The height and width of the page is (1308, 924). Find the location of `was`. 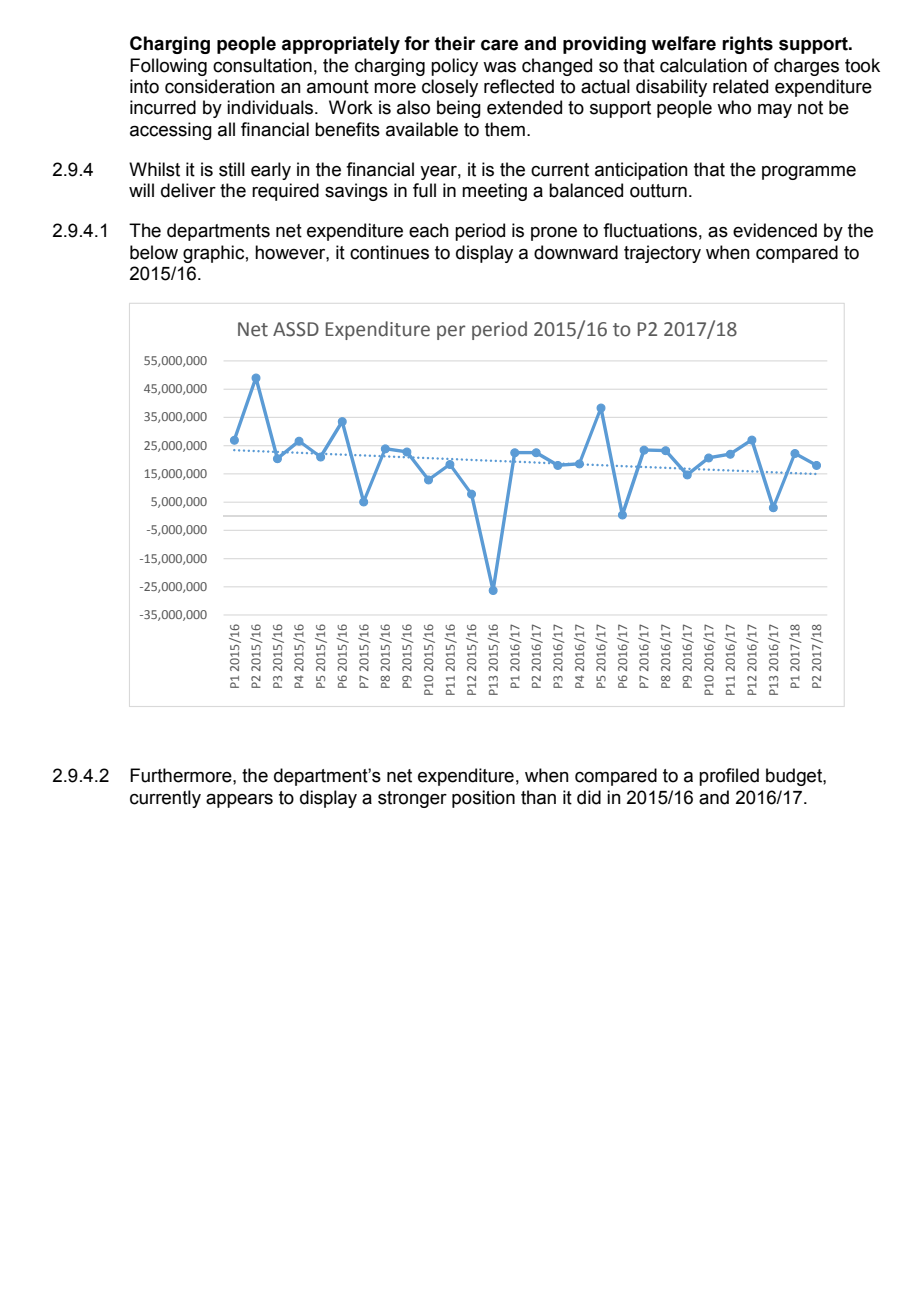

was is located at coordinates (499, 67).
